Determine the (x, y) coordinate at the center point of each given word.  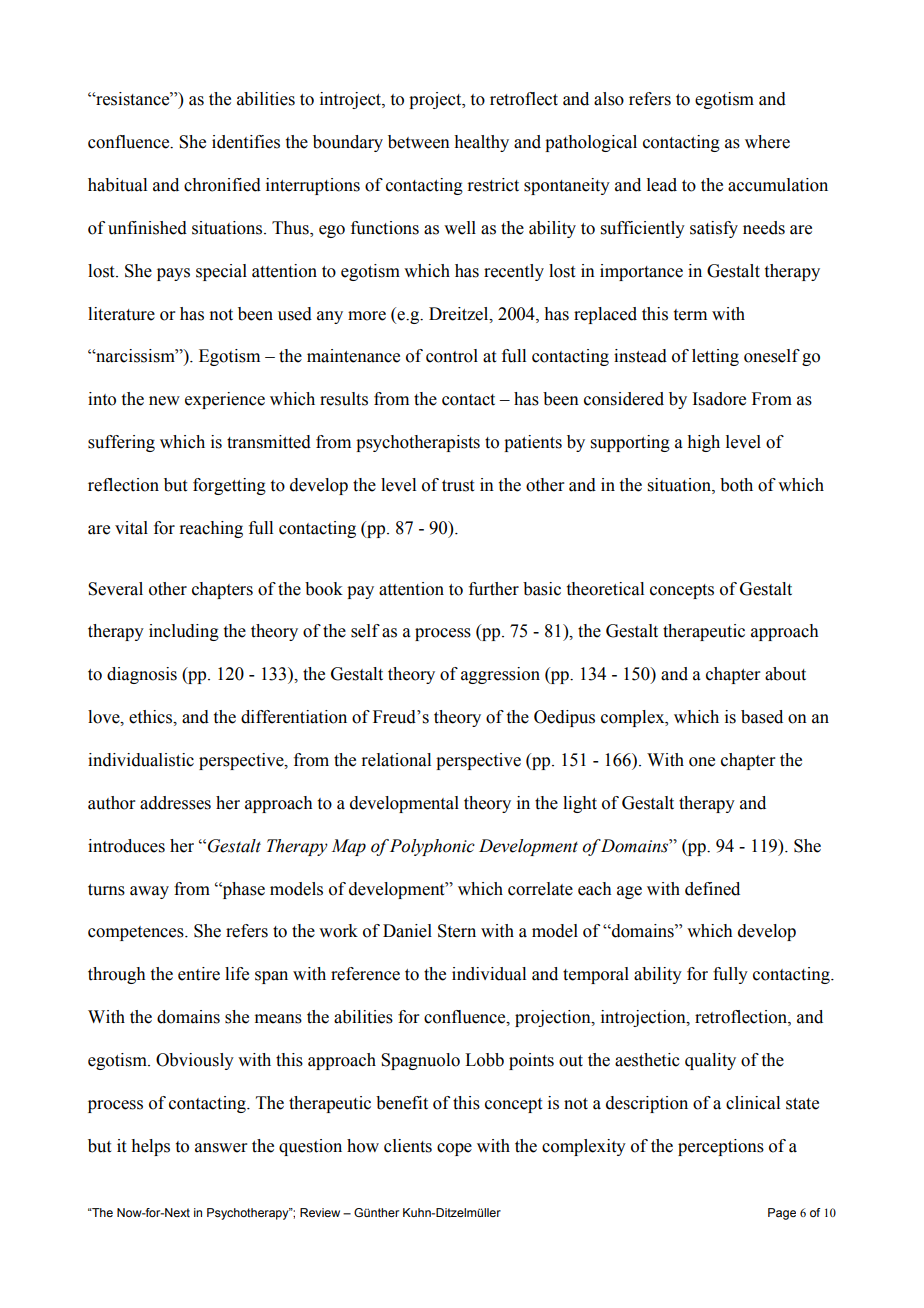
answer (221, 1148)
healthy (481, 143)
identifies (246, 142)
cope (454, 1149)
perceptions (721, 1147)
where (767, 142)
